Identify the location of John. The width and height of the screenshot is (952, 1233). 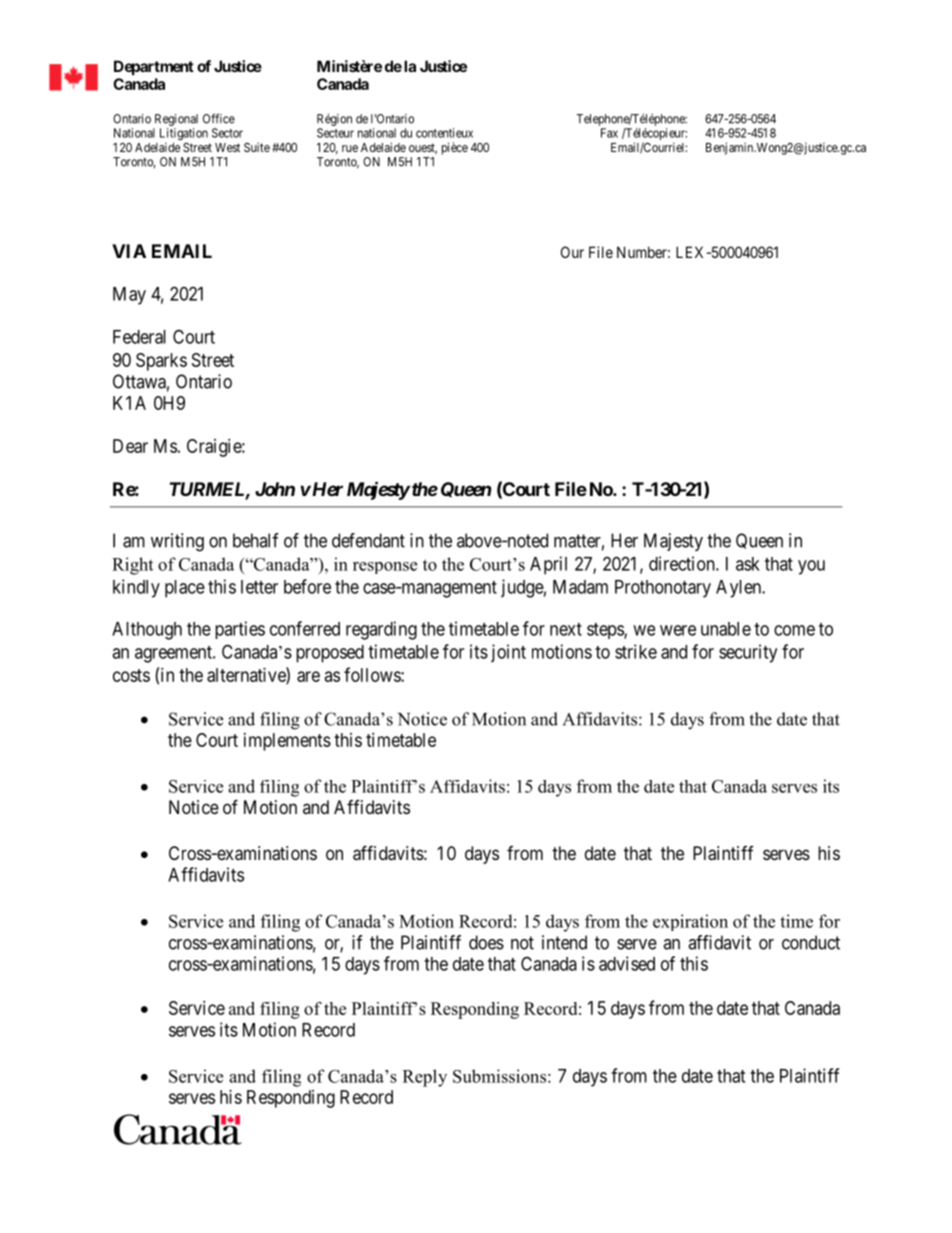
(275, 489).
